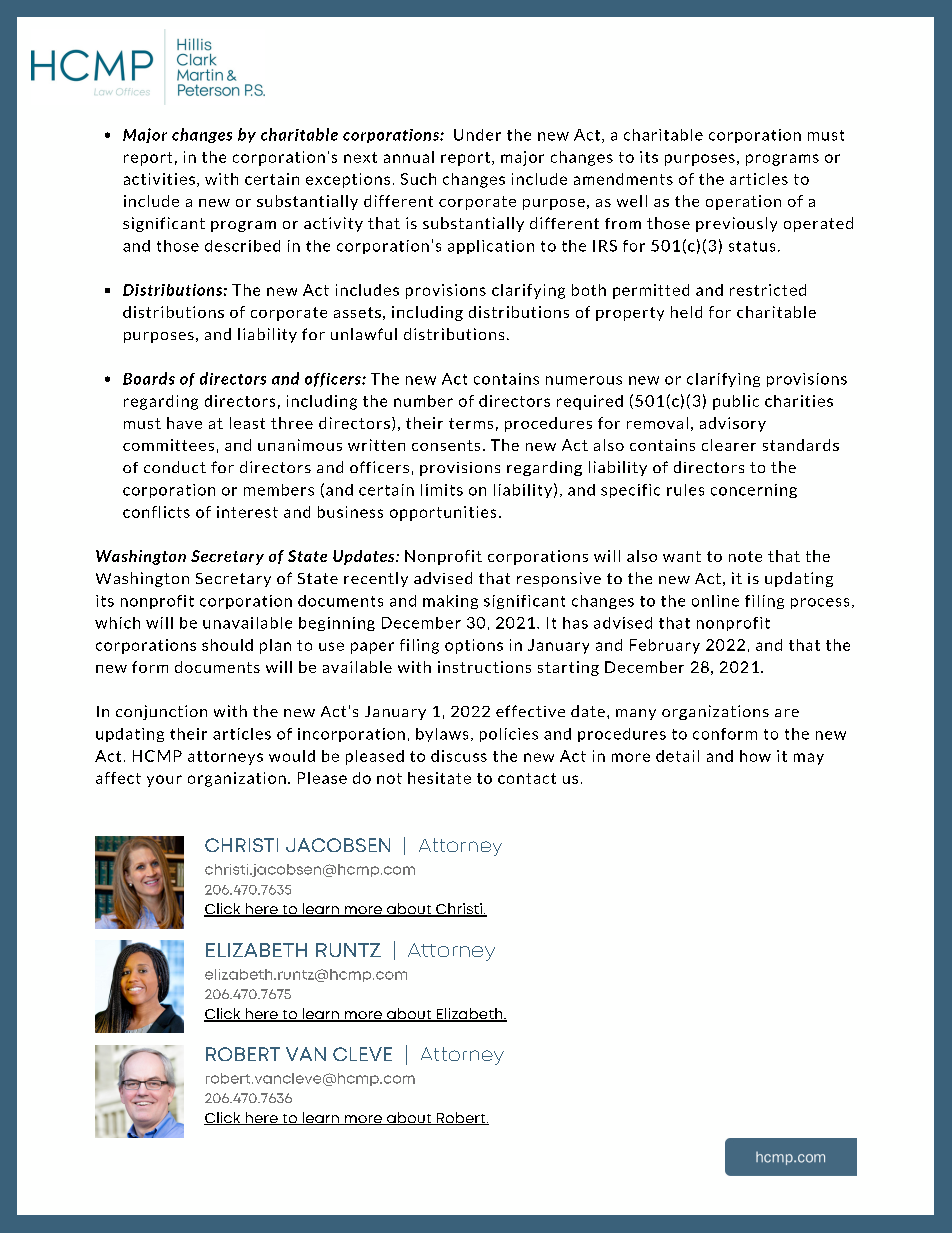  I want to click on note, so click(745, 556).
